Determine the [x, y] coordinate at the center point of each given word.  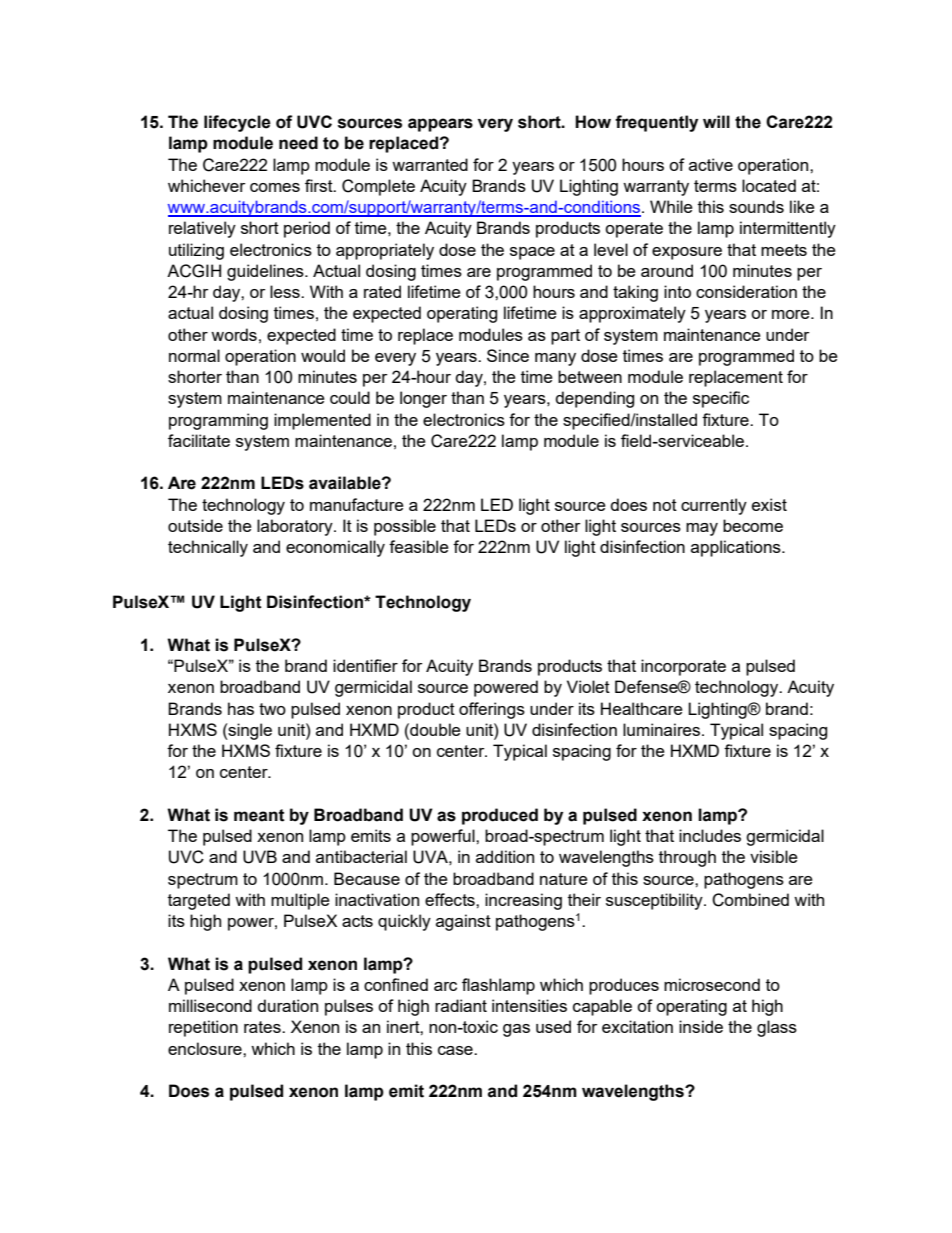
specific [721, 399]
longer [423, 399]
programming [218, 421]
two [272, 709]
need [298, 143]
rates [263, 1027]
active [711, 164]
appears [440, 125]
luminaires [663, 729]
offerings [492, 710]
